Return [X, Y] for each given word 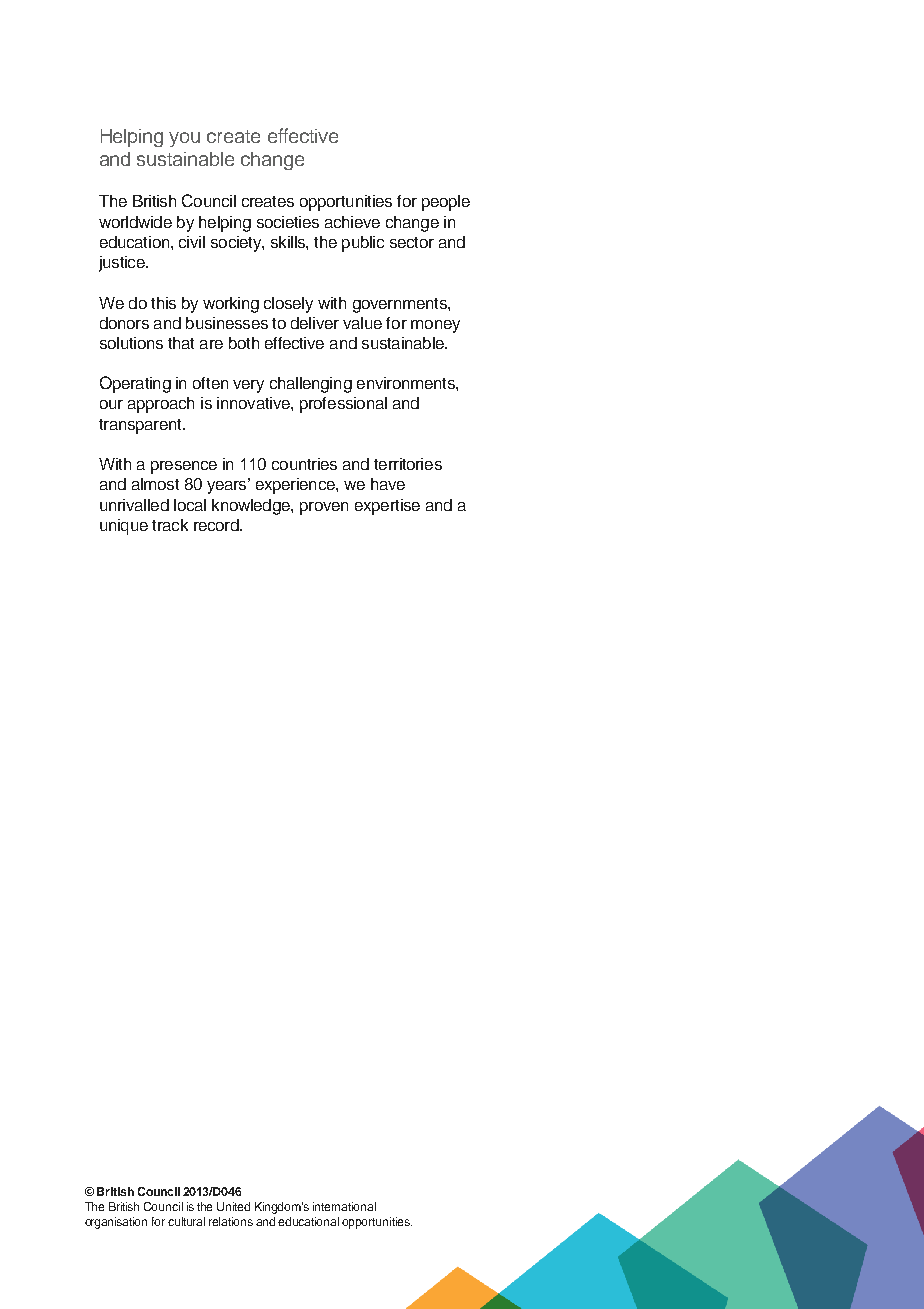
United [233, 1206]
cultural [186, 1221]
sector [412, 242]
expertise [387, 507]
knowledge [252, 507]
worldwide [135, 222]
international [344, 1206]
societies [288, 222]
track [170, 525]
